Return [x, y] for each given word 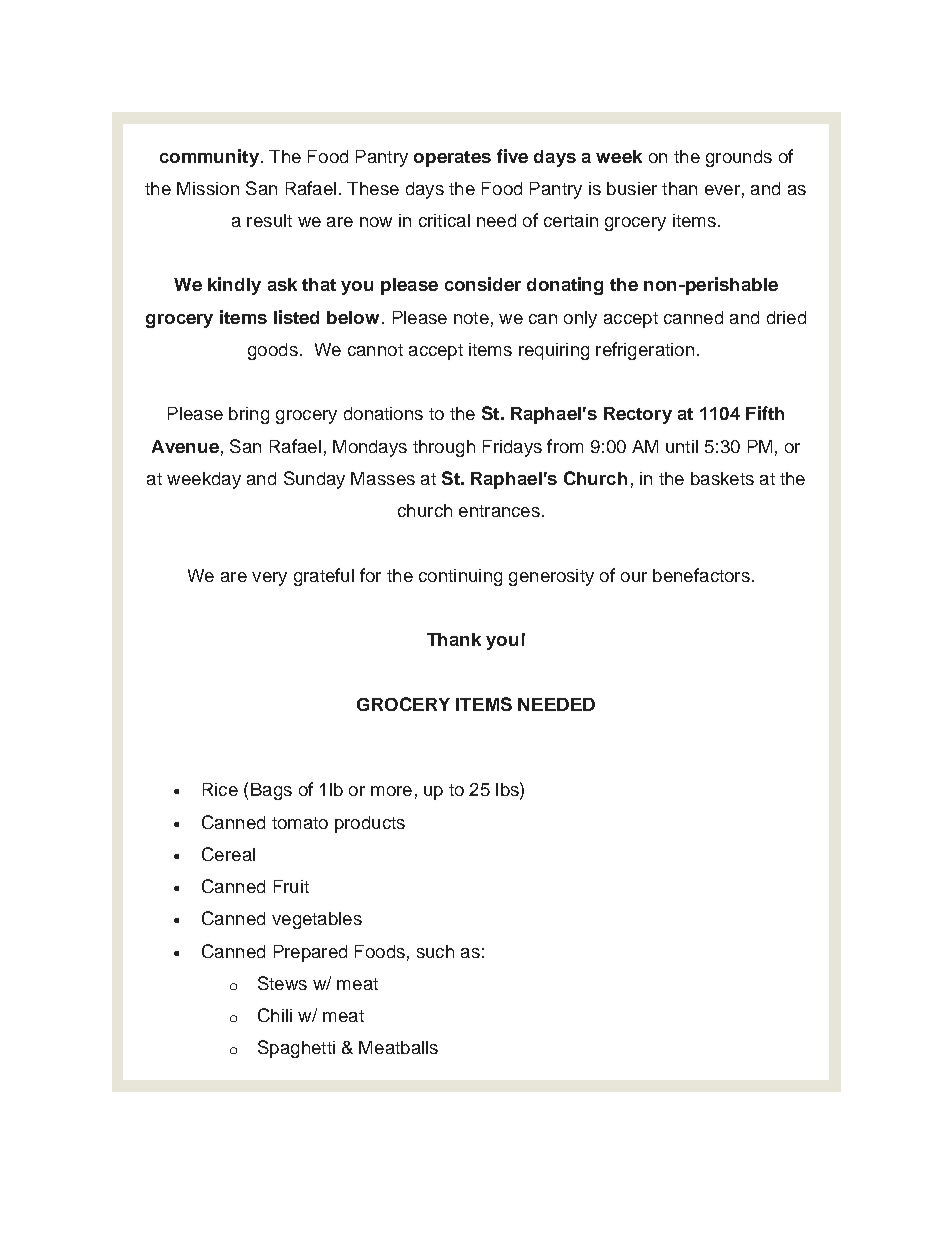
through [444, 448]
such [435, 951]
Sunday [314, 480]
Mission [208, 188]
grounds [739, 158]
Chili [275, 1015]
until [682, 446]
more [391, 791]
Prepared [310, 953]
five [512, 156]
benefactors [701, 575]
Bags [271, 791]
